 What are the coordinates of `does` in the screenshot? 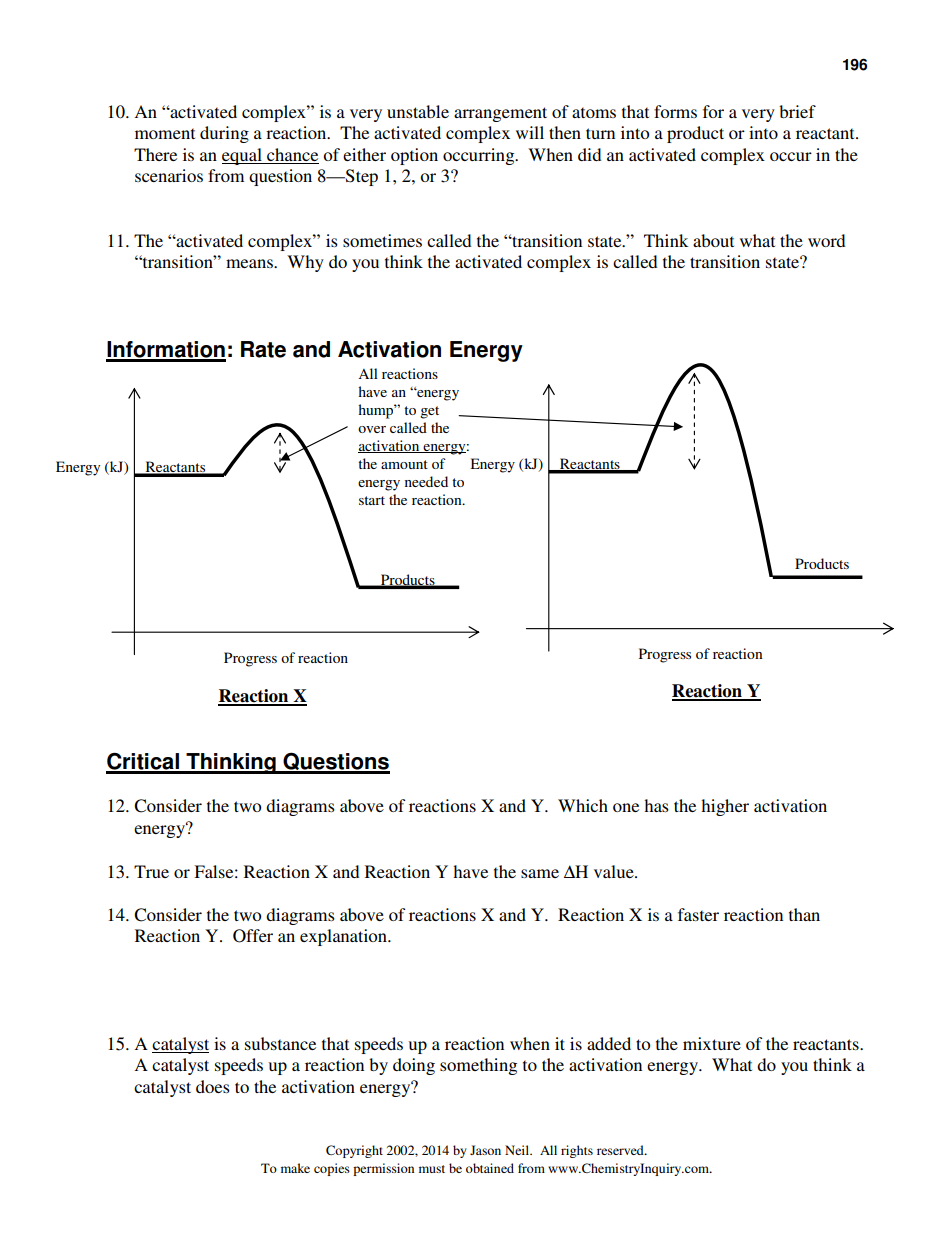 It's located at (213, 1086).
